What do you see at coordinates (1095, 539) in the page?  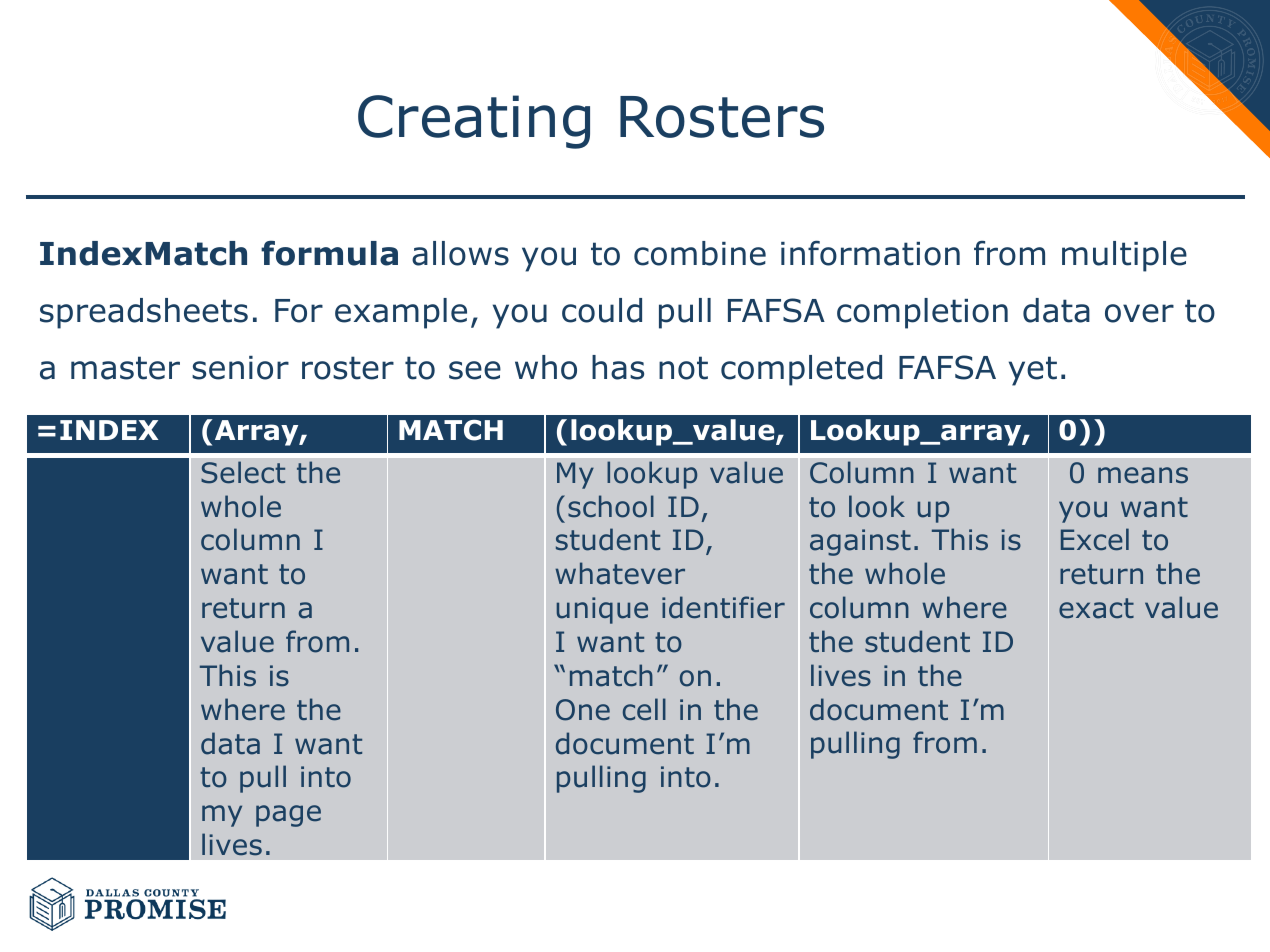 I see `Excel` at bounding box center [1095, 539].
